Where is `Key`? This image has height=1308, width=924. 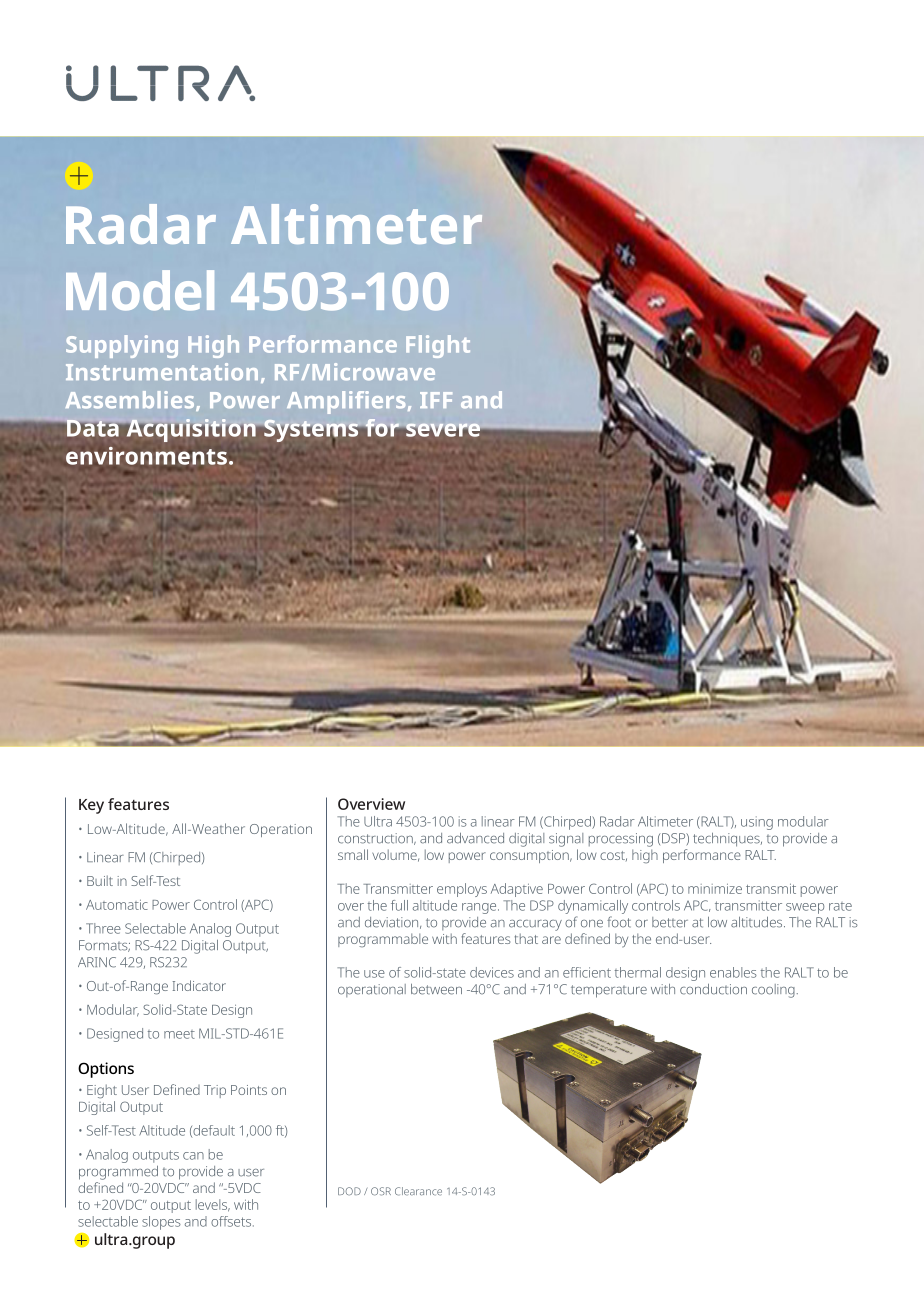 Key is located at coordinates (91, 806).
